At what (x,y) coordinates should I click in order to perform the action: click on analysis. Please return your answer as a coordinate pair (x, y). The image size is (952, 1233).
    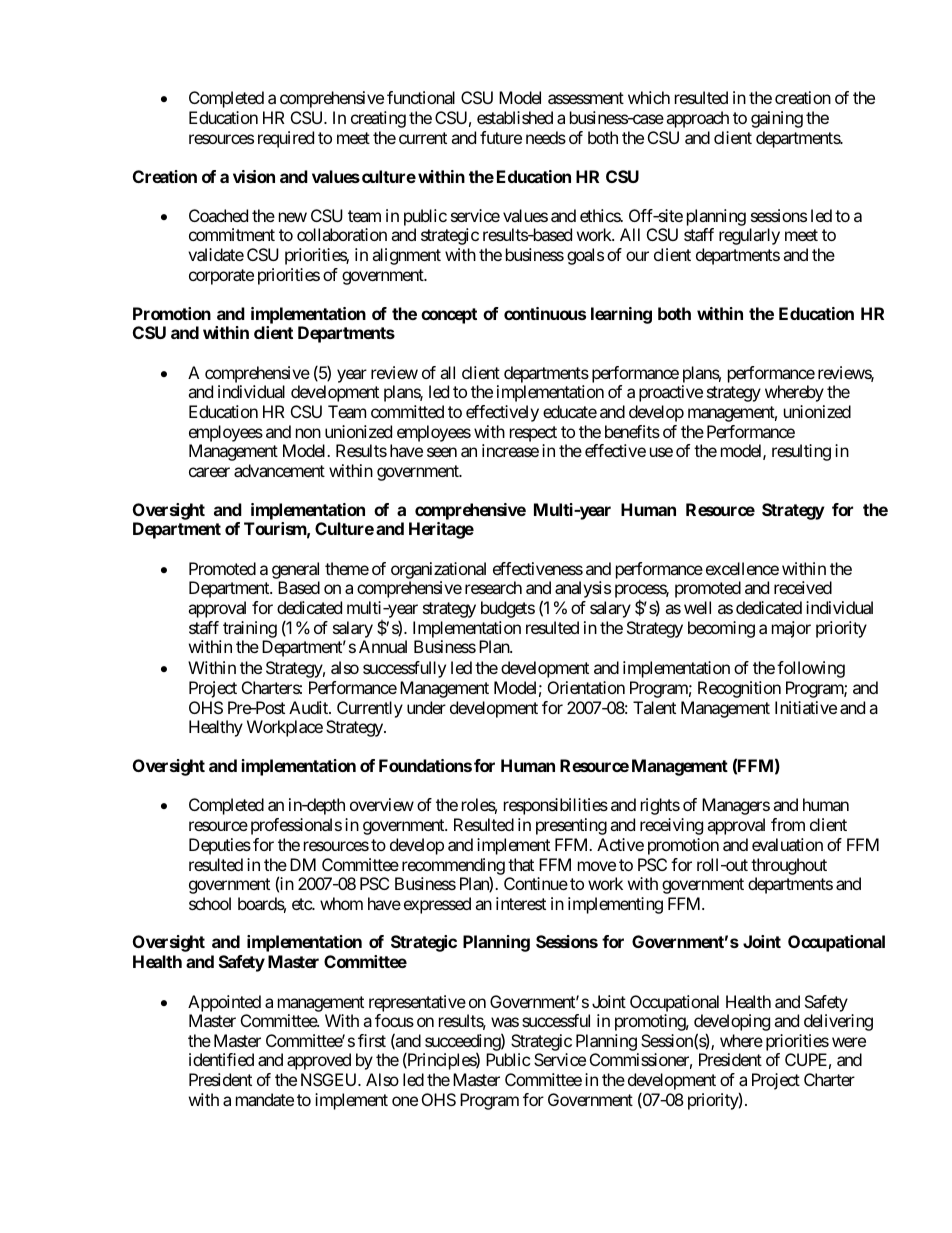
    Looking at the image, I should click on (583, 589).
